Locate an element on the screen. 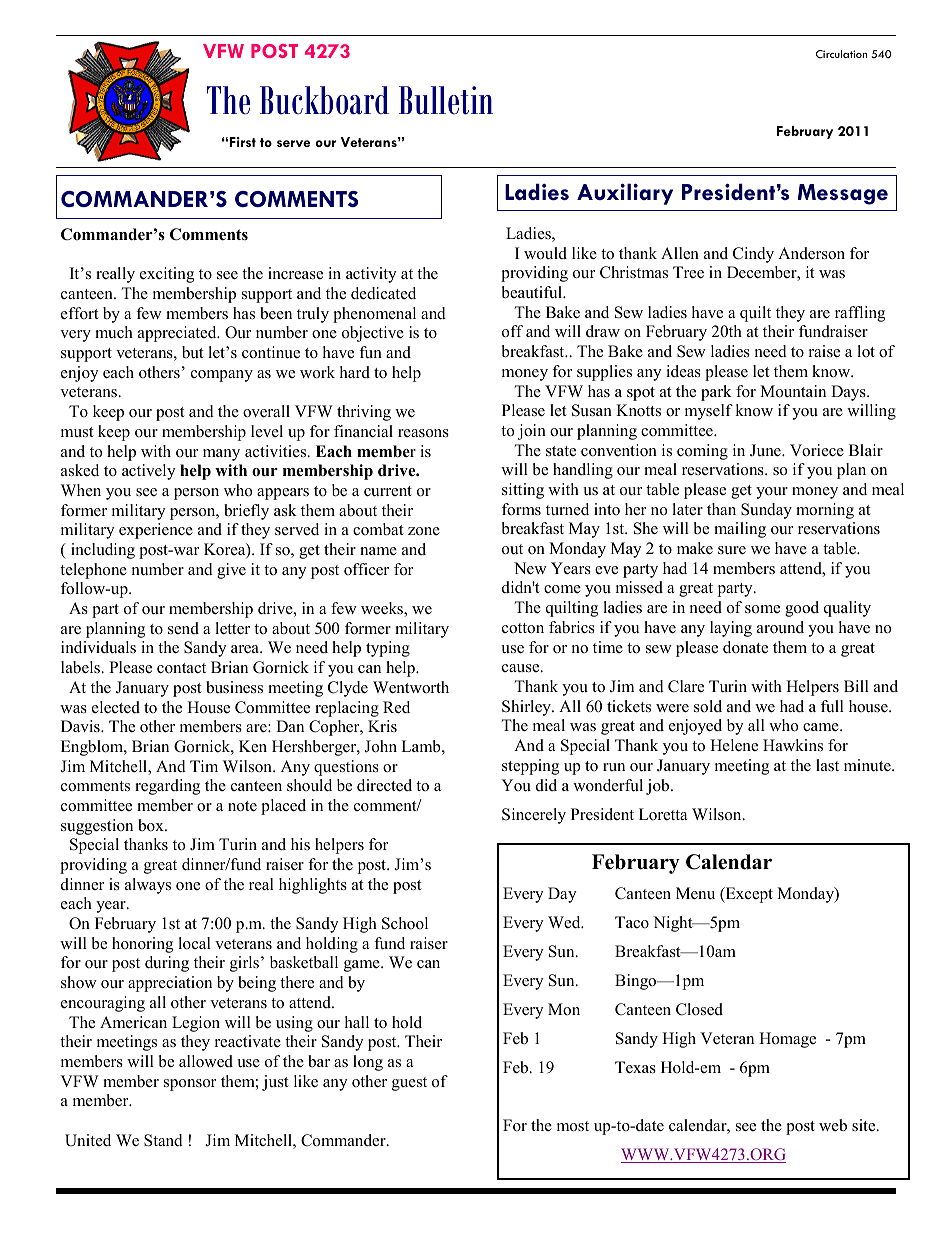  many is located at coordinates (221, 455).
